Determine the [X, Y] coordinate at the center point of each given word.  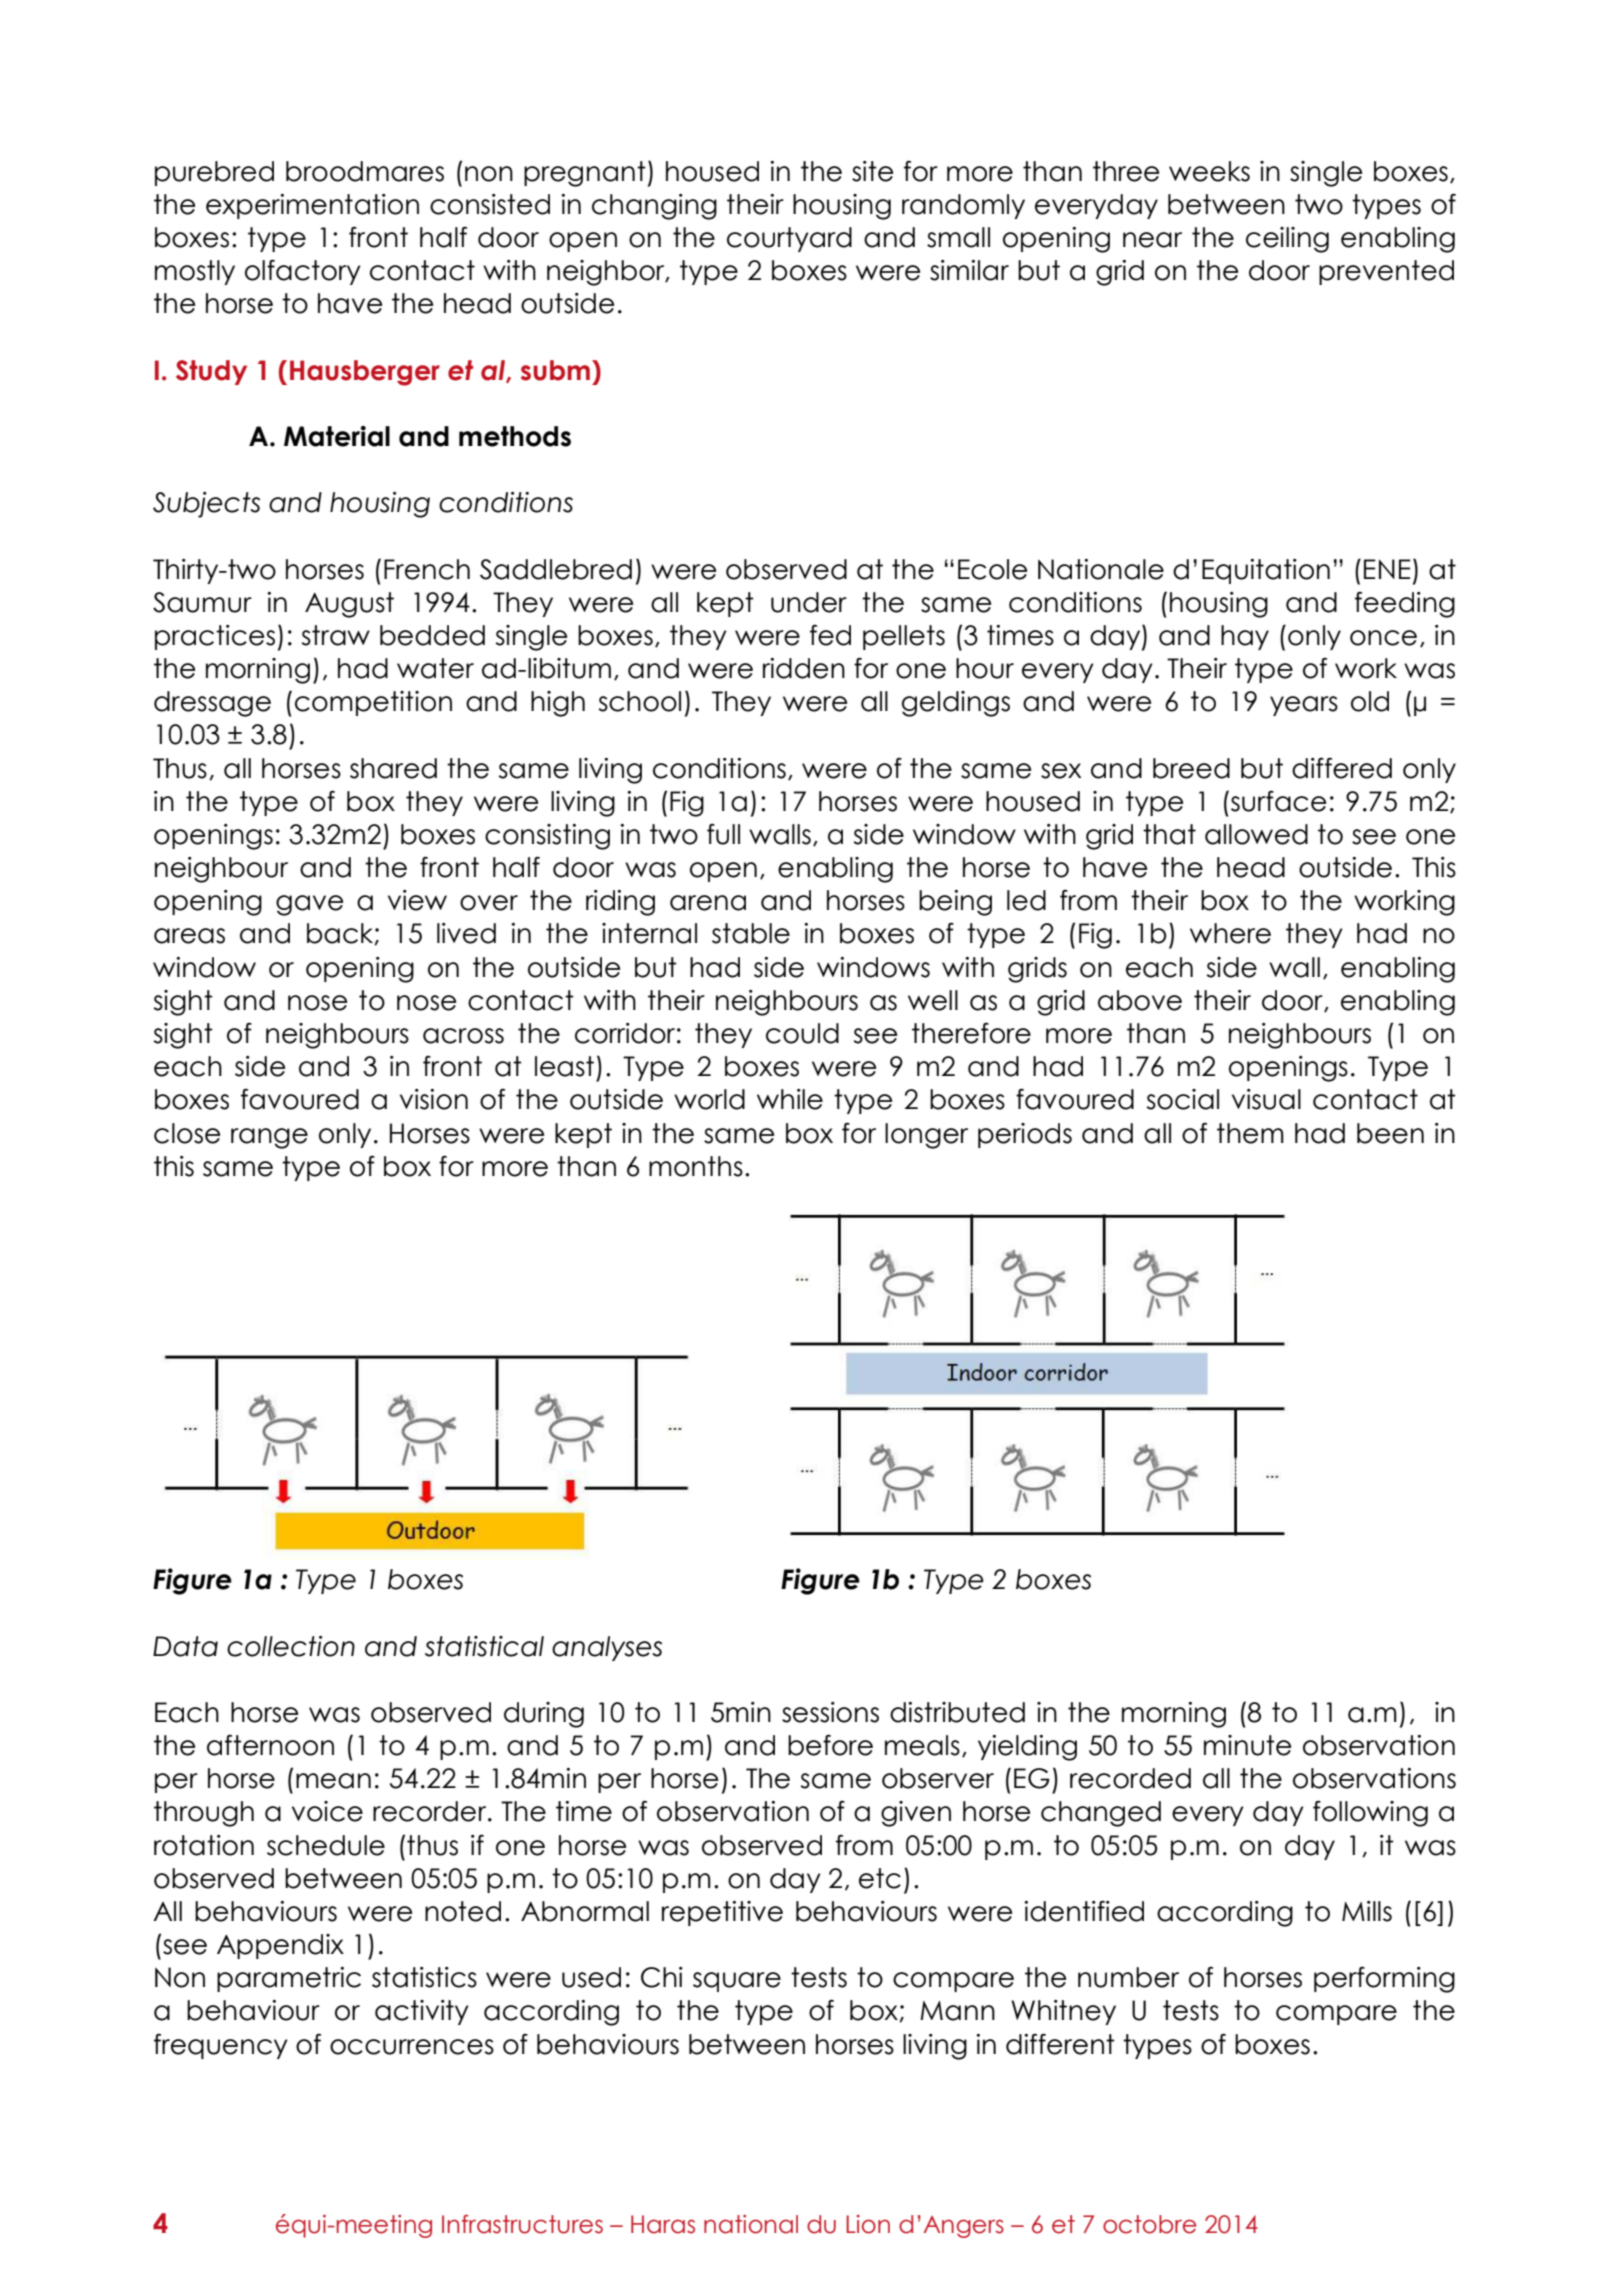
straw [335, 635]
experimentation [312, 206]
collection [291, 1646]
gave [309, 905]
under [809, 602]
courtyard [789, 239]
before [830, 1745]
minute [1247, 1745]
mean [333, 1781]
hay [1245, 637]
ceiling [1287, 240]
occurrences [412, 2047]
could [802, 1033]
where [1230, 933]
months [696, 1166]
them [1250, 1133]
